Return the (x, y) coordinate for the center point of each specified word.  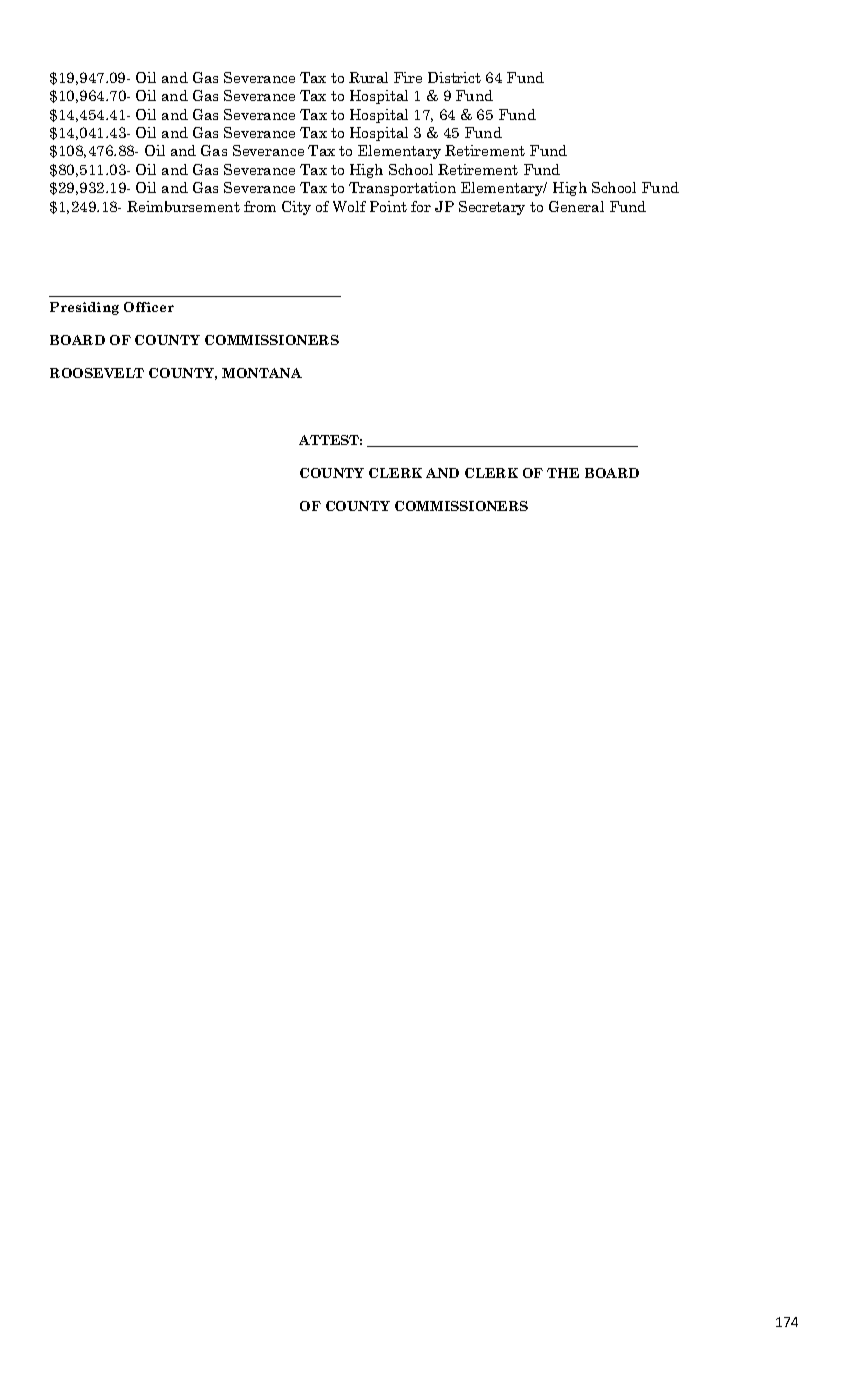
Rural (368, 77)
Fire (408, 77)
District (454, 77)
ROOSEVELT (97, 373)
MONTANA (262, 373)
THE (563, 473)
